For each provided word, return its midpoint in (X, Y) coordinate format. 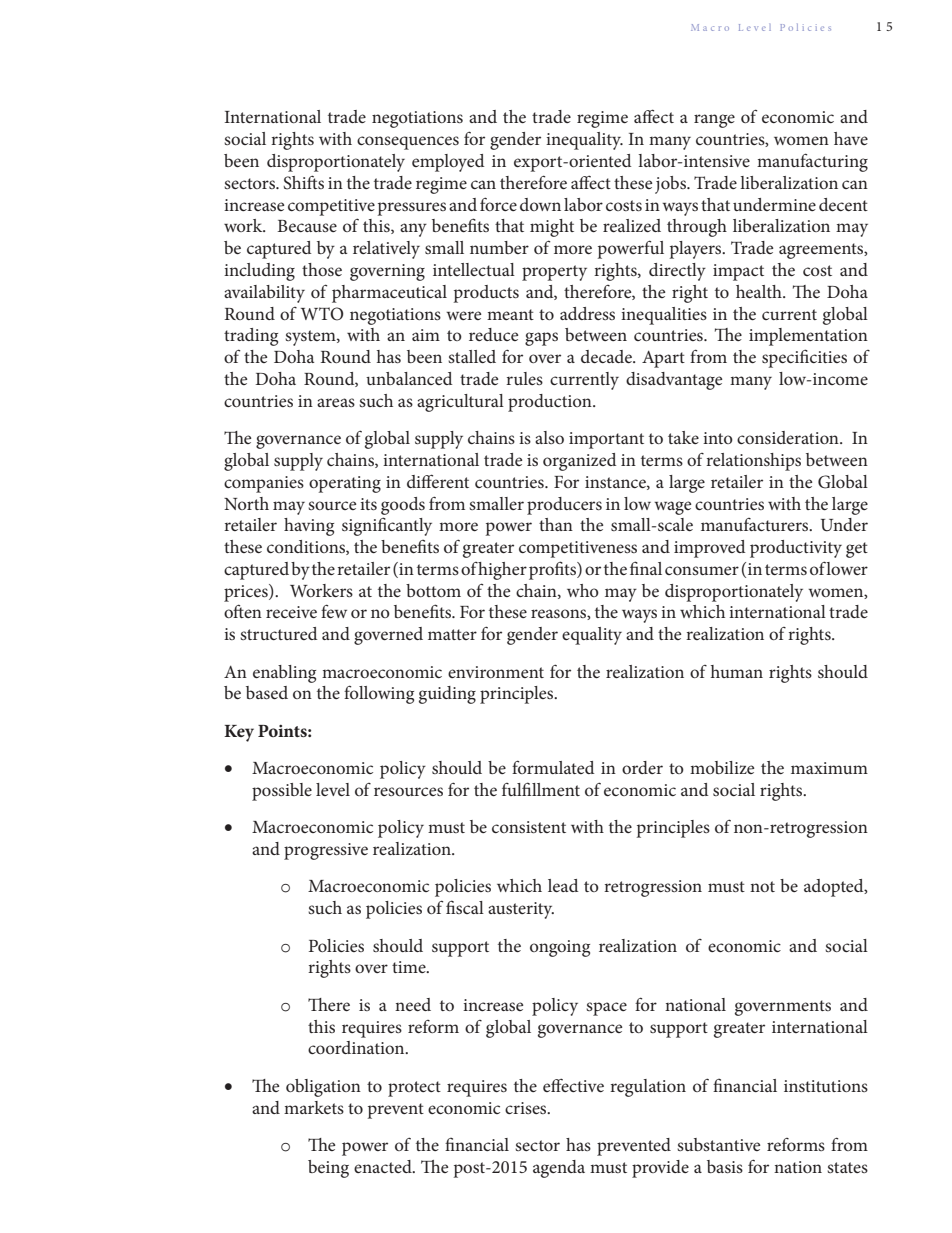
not (762, 886)
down (540, 204)
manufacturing (812, 162)
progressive (326, 851)
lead (563, 885)
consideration (789, 437)
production (551, 403)
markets (314, 1107)
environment (496, 672)
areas (336, 402)
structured (278, 633)
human (737, 671)
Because (307, 226)
